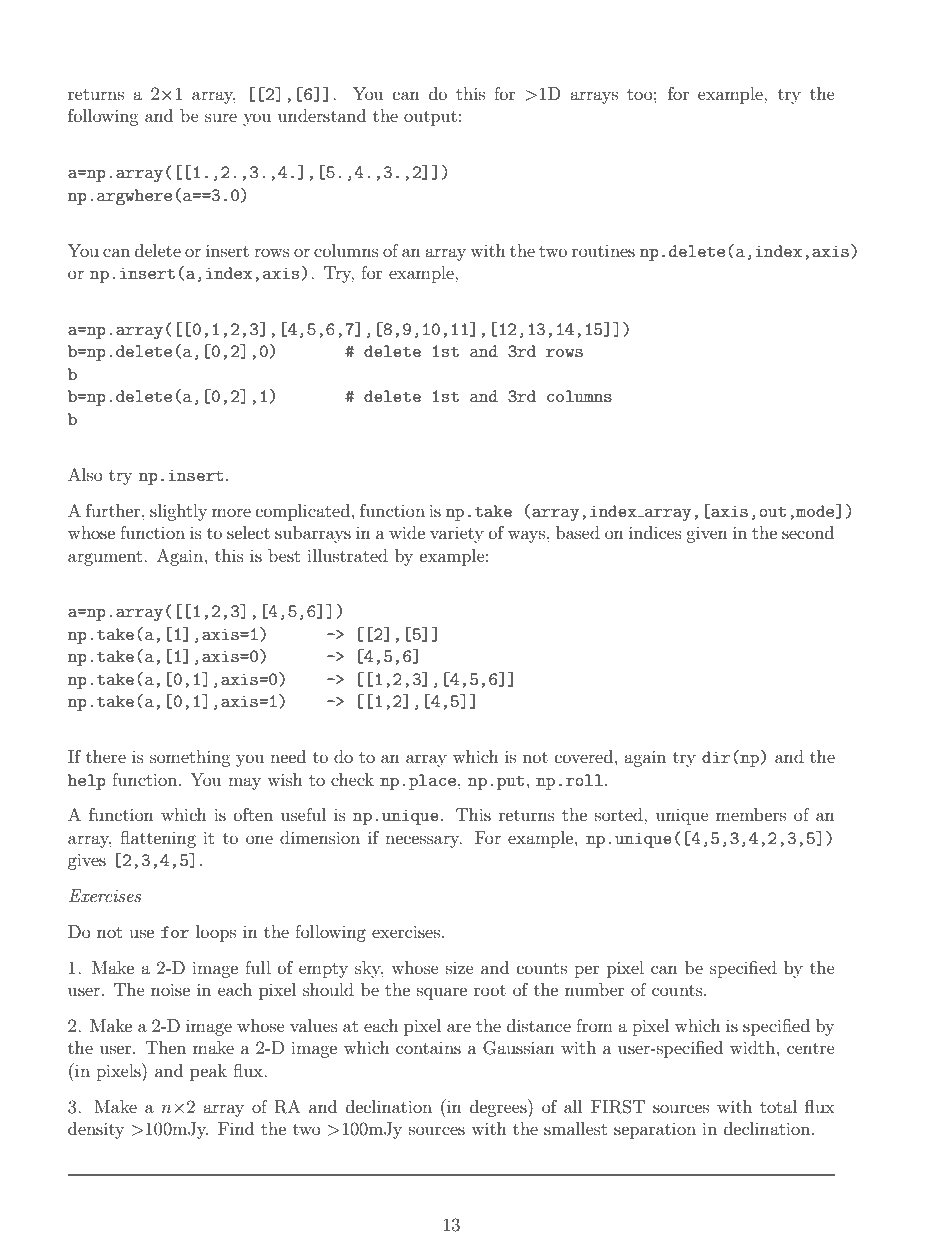 This screenshot has width=952, height=1233. Describe the element at coordinates (430, 118) in the screenshot. I see `output` at that location.
